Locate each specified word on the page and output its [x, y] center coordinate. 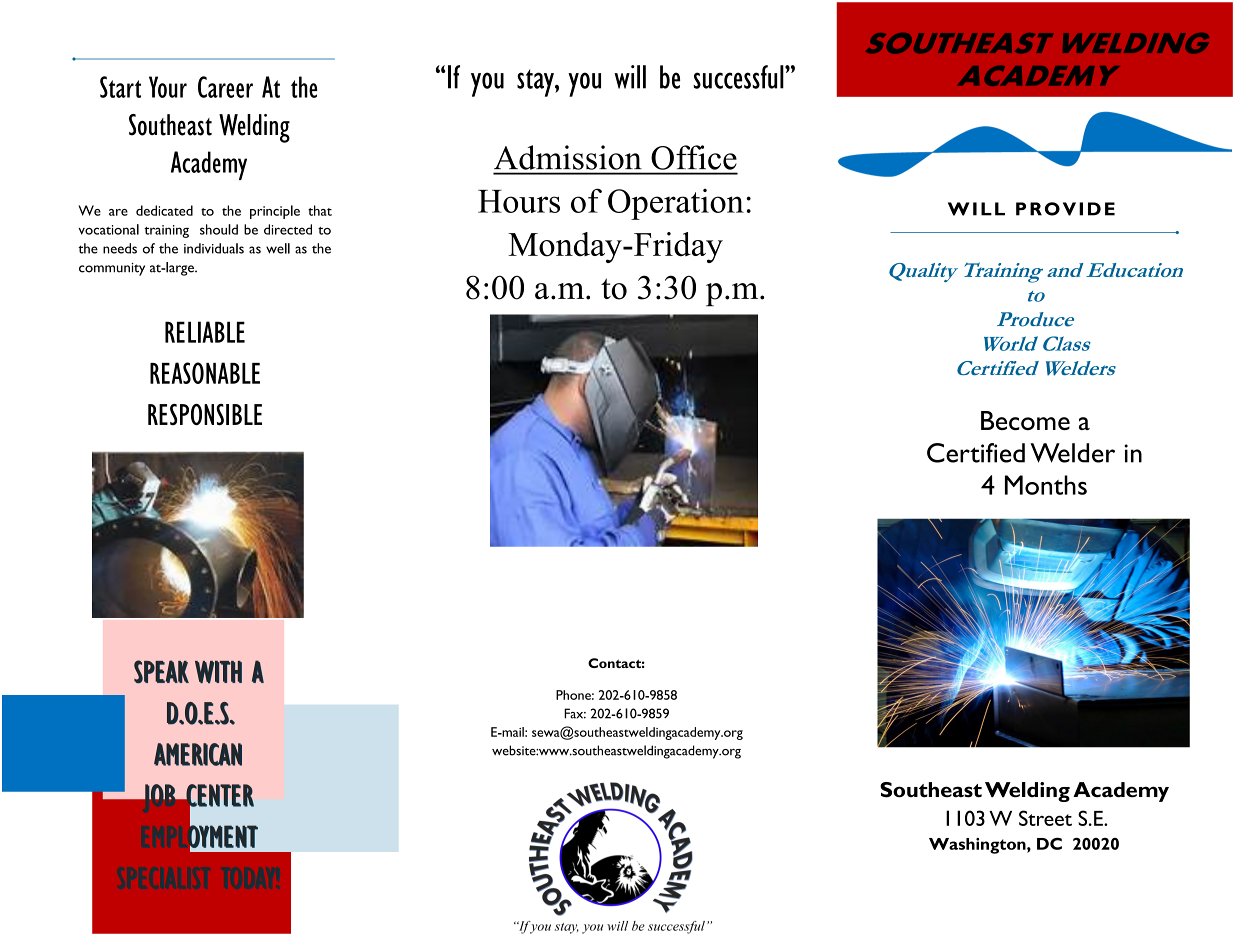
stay [536, 83]
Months [1046, 485]
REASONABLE [205, 373]
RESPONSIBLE [205, 415]
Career [225, 87]
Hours [519, 201]
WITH [218, 672]
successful [739, 77]
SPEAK [161, 671]
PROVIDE [1065, 209]
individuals [214, 248]
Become [1025, 420]
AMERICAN [198, 754]
